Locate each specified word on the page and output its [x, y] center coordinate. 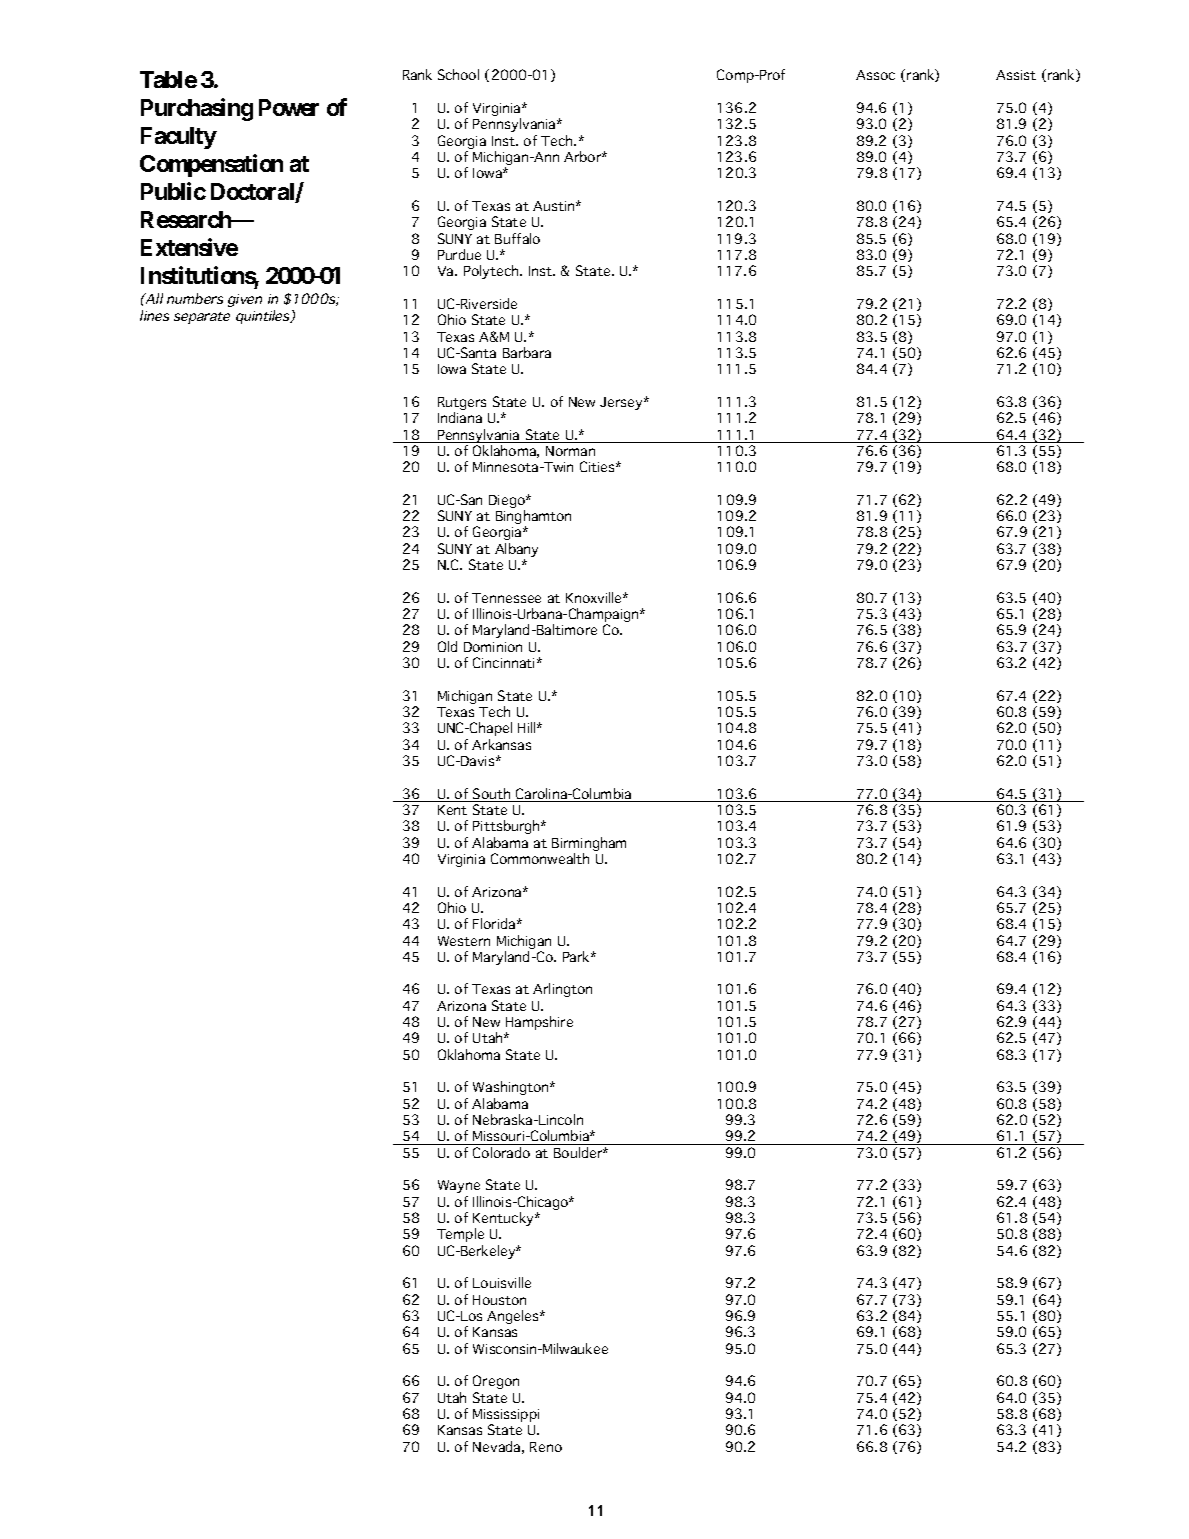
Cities [598, 466]
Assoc [875, 75]
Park [577, 956]
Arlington [562, 990]
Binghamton [533, 518]
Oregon [496, 1382]
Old [447, 646]
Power [289, 107]
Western [464, 941]
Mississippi [506, 1417]
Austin [555, 206]
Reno [546, 1447]
